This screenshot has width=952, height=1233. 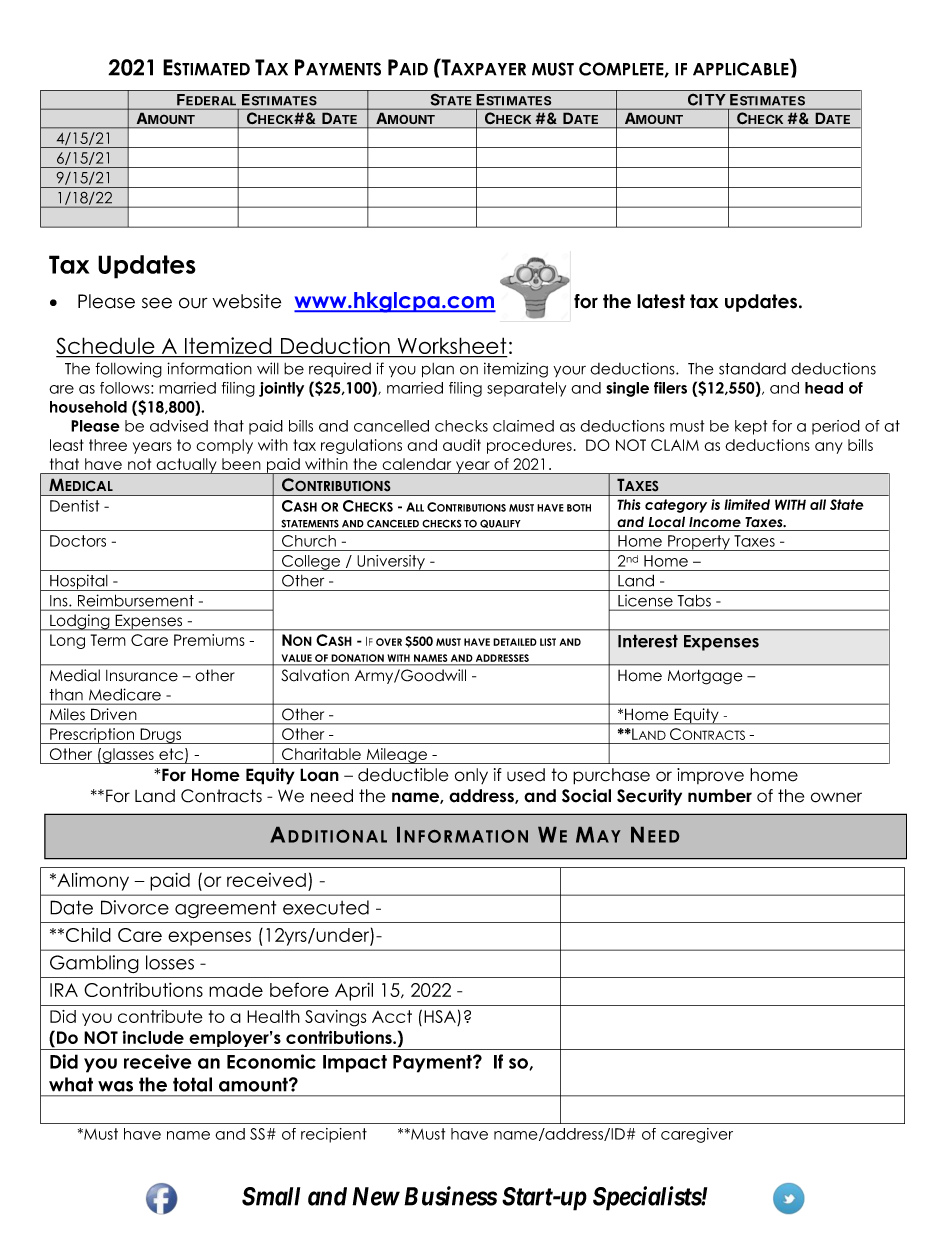 I want to click on HSA, so click(x=441, y=1018).
